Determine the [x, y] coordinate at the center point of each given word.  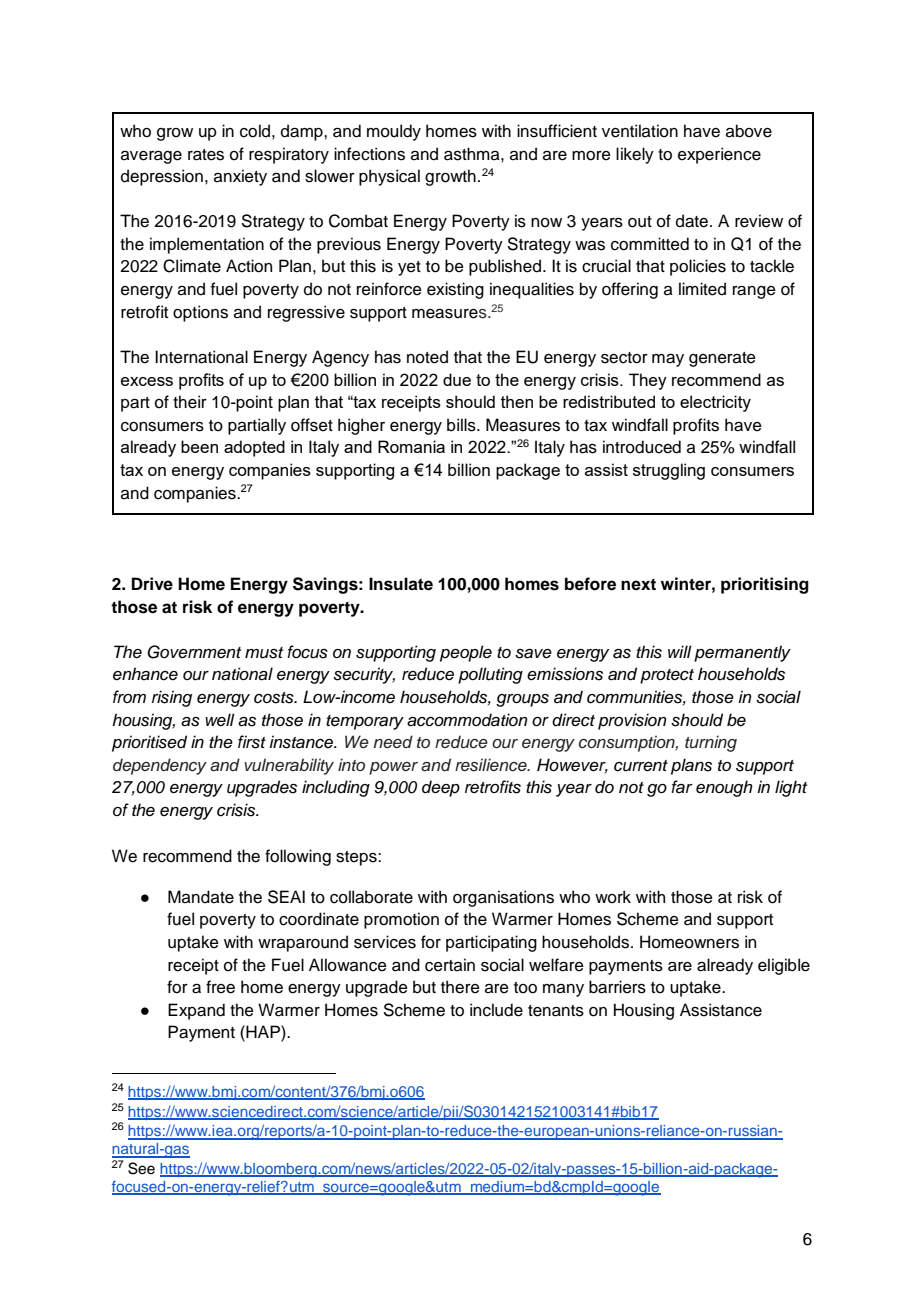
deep [441, 788]
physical [389, 177]
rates [206, 155]
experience [719, 155]
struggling [669, 471]
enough [724, 788]
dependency [160, 766]
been [199, 446]
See [141, 1168]
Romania [411, 446]
